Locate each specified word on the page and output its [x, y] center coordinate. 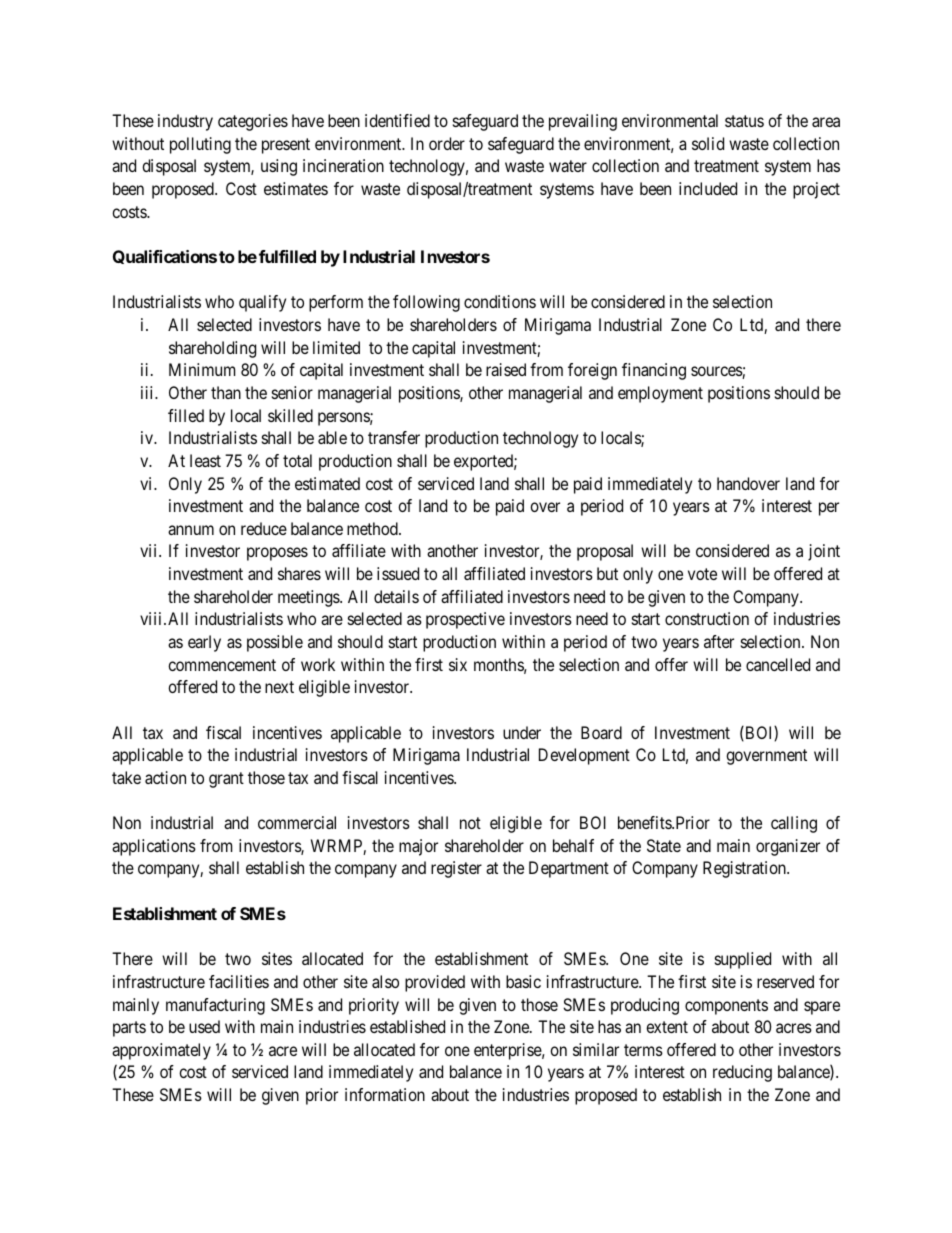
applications [154, 847]
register [456, 869]
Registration [745, 869]
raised [506, 369]
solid [708, 143]
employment [660, 394]
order [447, 143]
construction [707, 618]
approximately [161, 1051]
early [204, 643]
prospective [465, 620]
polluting [200, 145]
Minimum [202, 369]
